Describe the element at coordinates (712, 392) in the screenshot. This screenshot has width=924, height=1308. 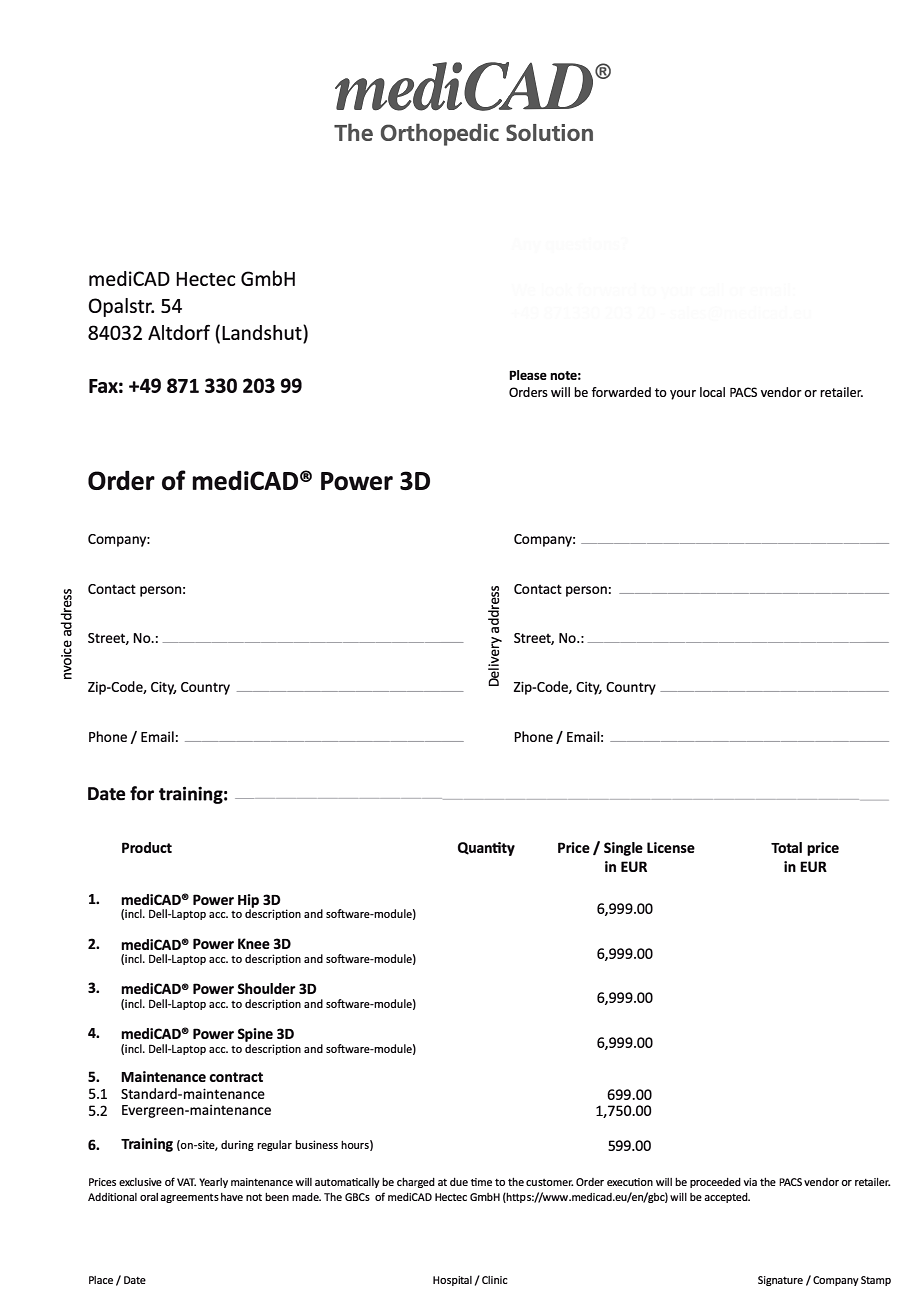
I see `local` at that location.
